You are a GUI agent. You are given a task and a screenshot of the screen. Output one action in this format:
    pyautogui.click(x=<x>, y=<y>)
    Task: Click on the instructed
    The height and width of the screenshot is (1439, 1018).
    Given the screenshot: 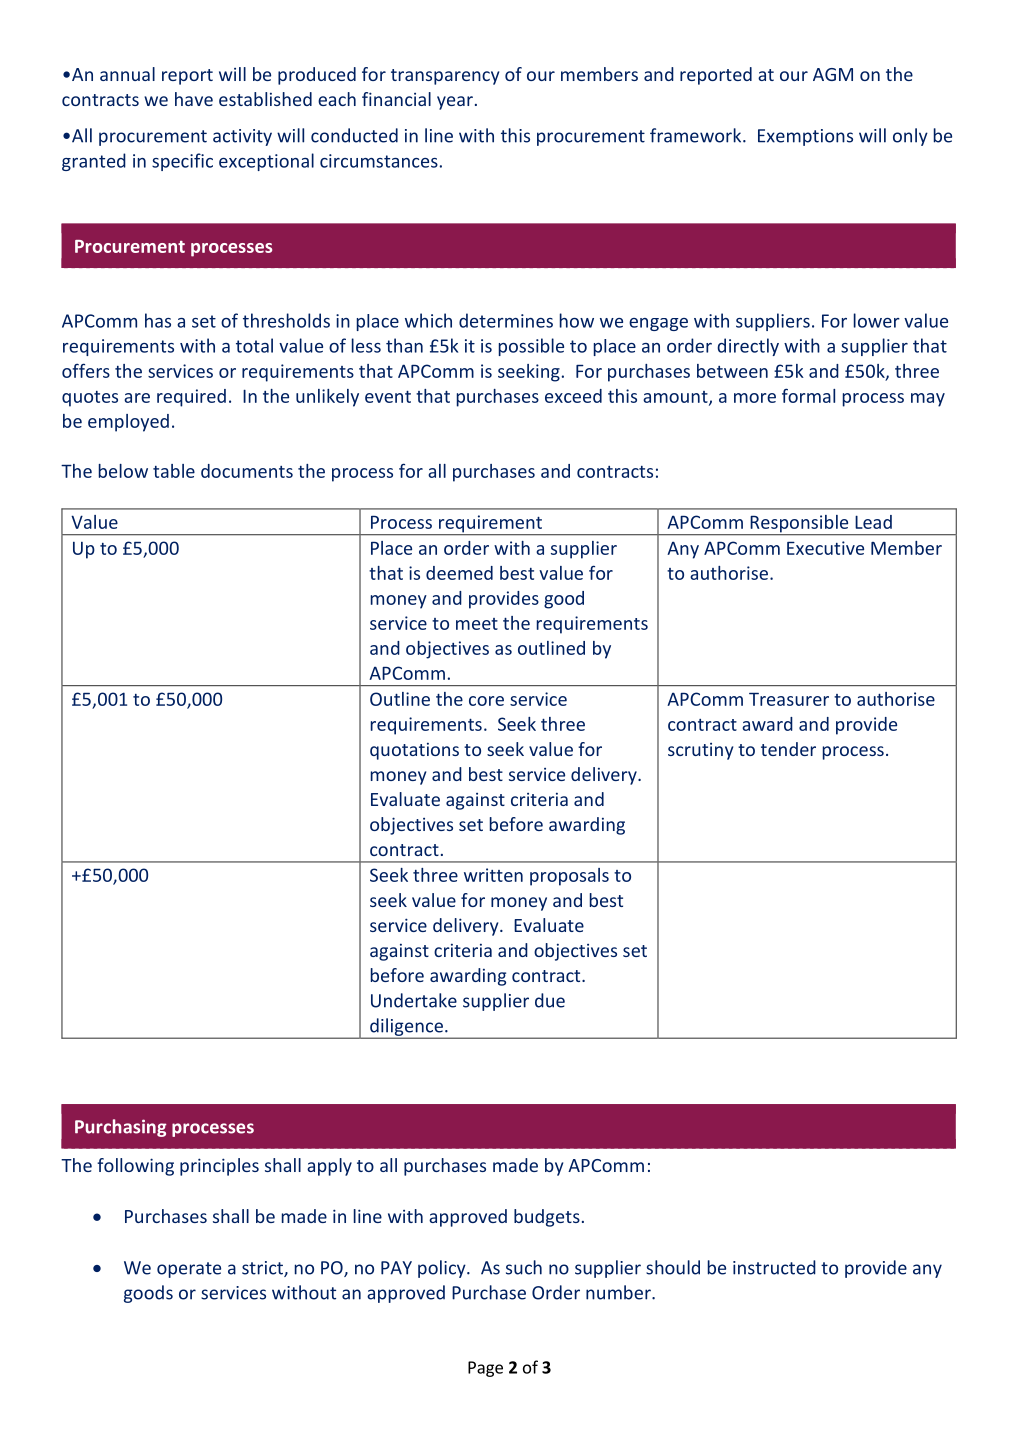 What is the action you would take?
    pyautogui.click(x=774, y=1267)
